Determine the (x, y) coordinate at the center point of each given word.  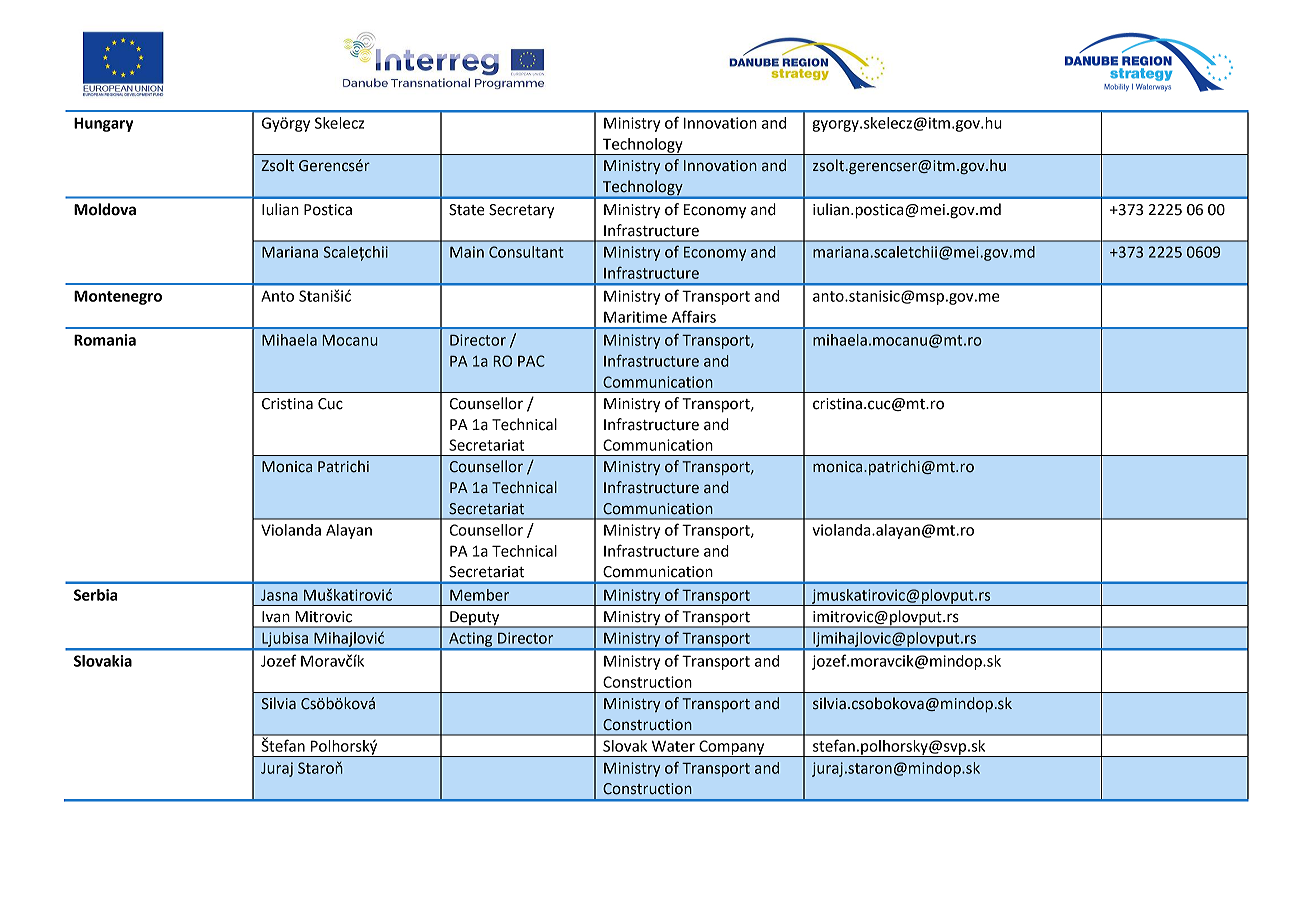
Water (673, 746)
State (467, 210)
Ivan (276, 617)
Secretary (522, 211)
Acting (471, 640)
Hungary (103, 124)
